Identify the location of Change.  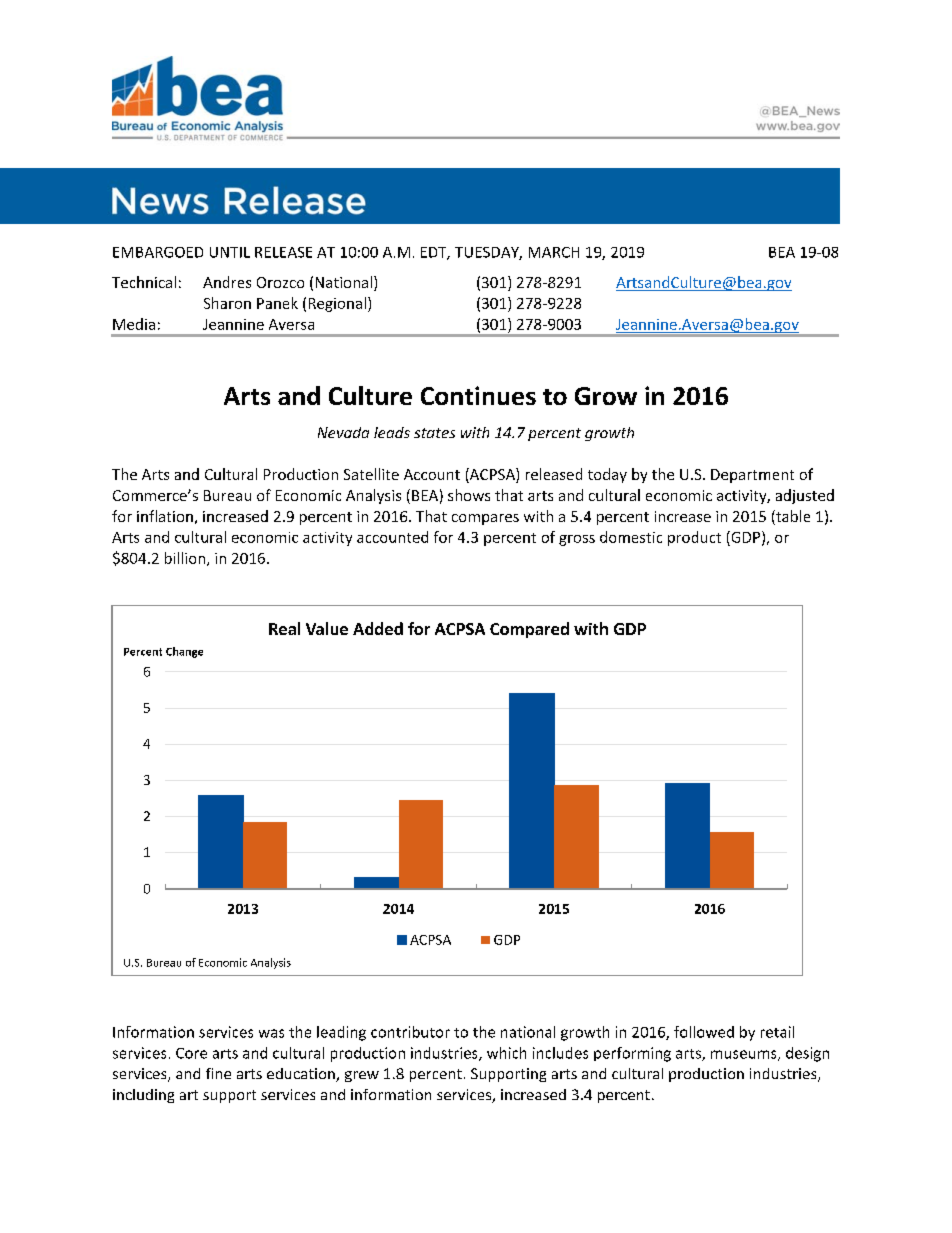
(184, 652).
